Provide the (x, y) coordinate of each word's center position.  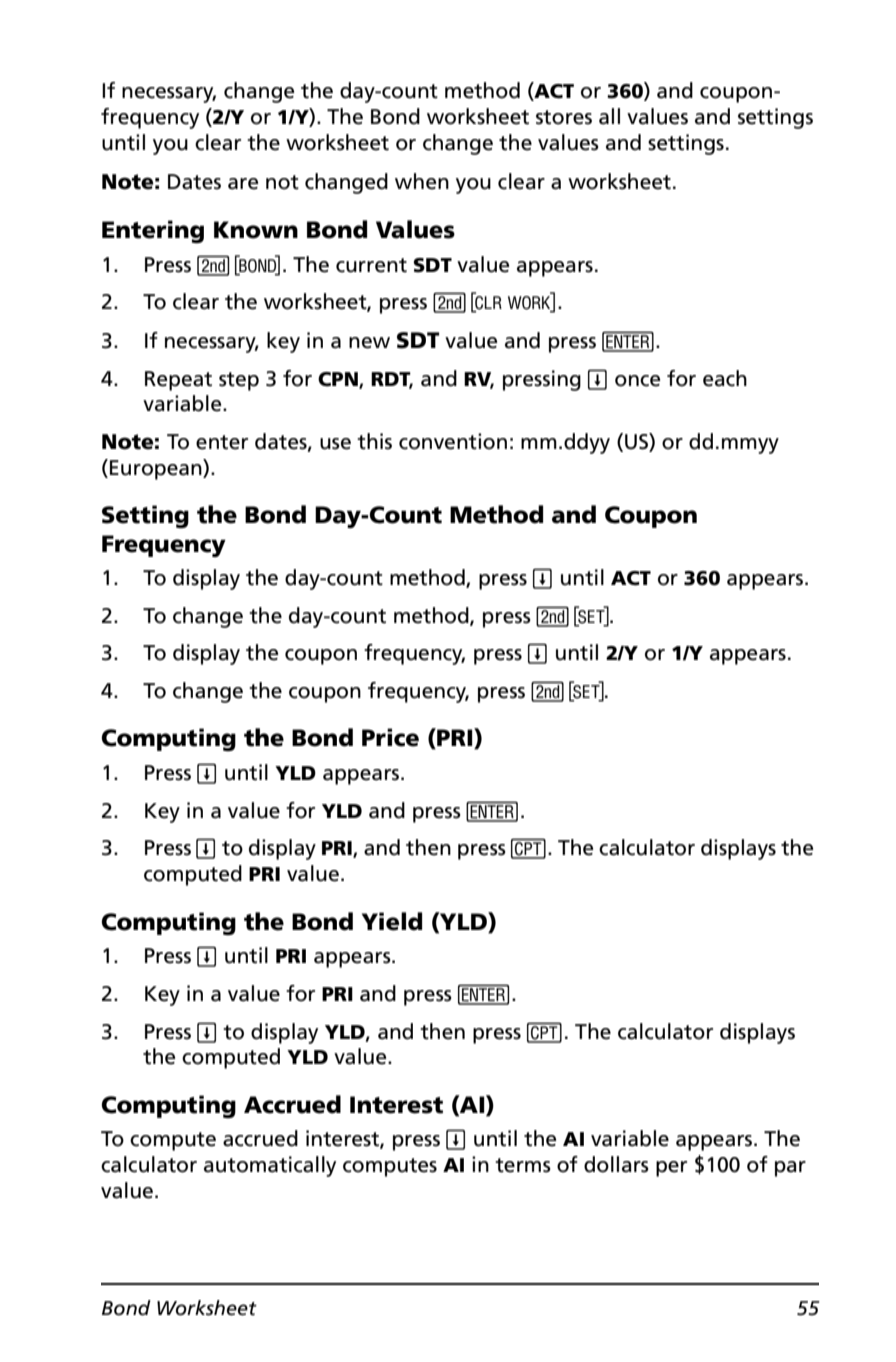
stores (564, 117)
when (422, 181)
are (243, 184)
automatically (270, 1166)
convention (453, 441)
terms (523, 1165)
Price (390, 737)
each (725, 378)
